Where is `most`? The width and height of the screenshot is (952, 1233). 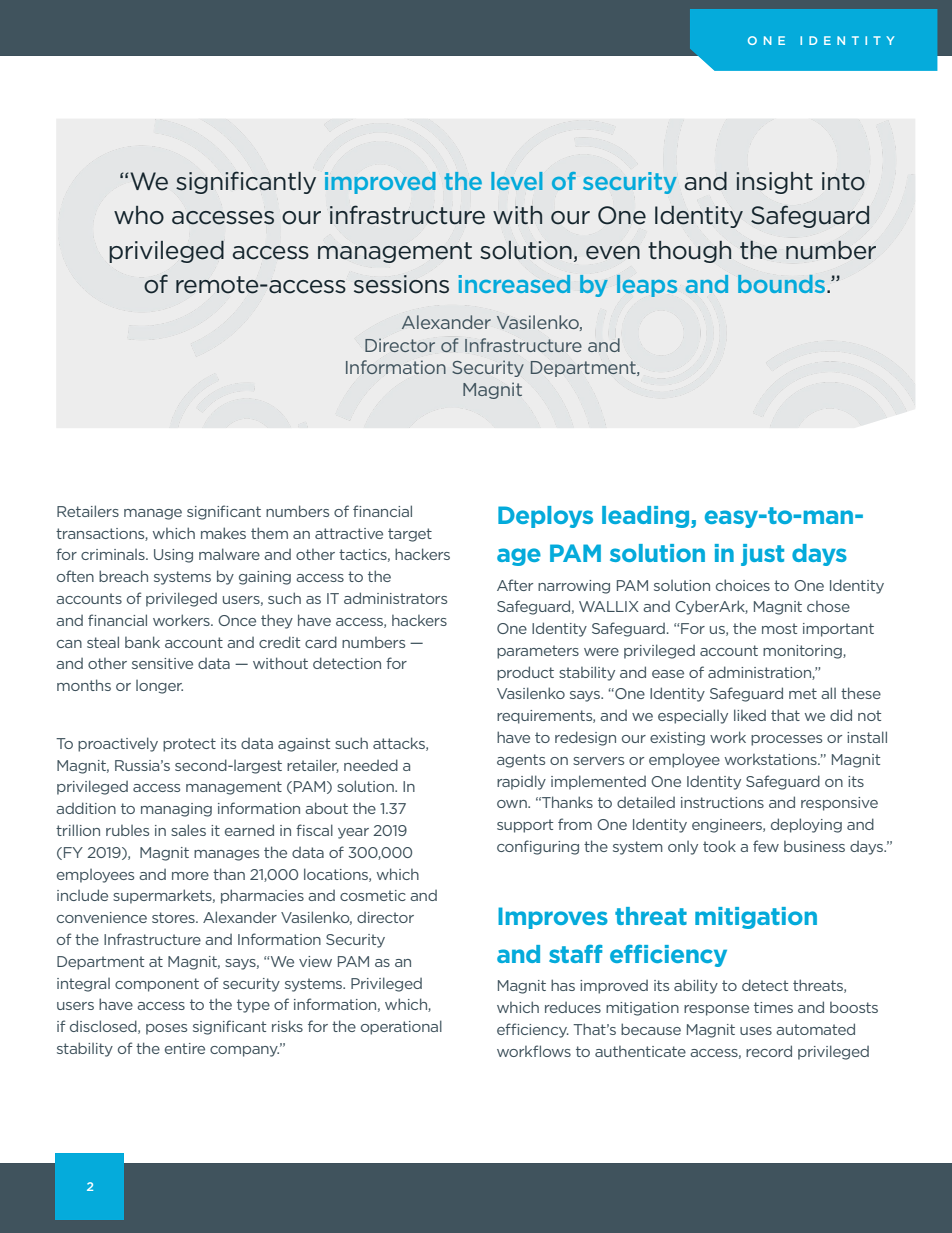
most is located at coordinates (779, 628).
